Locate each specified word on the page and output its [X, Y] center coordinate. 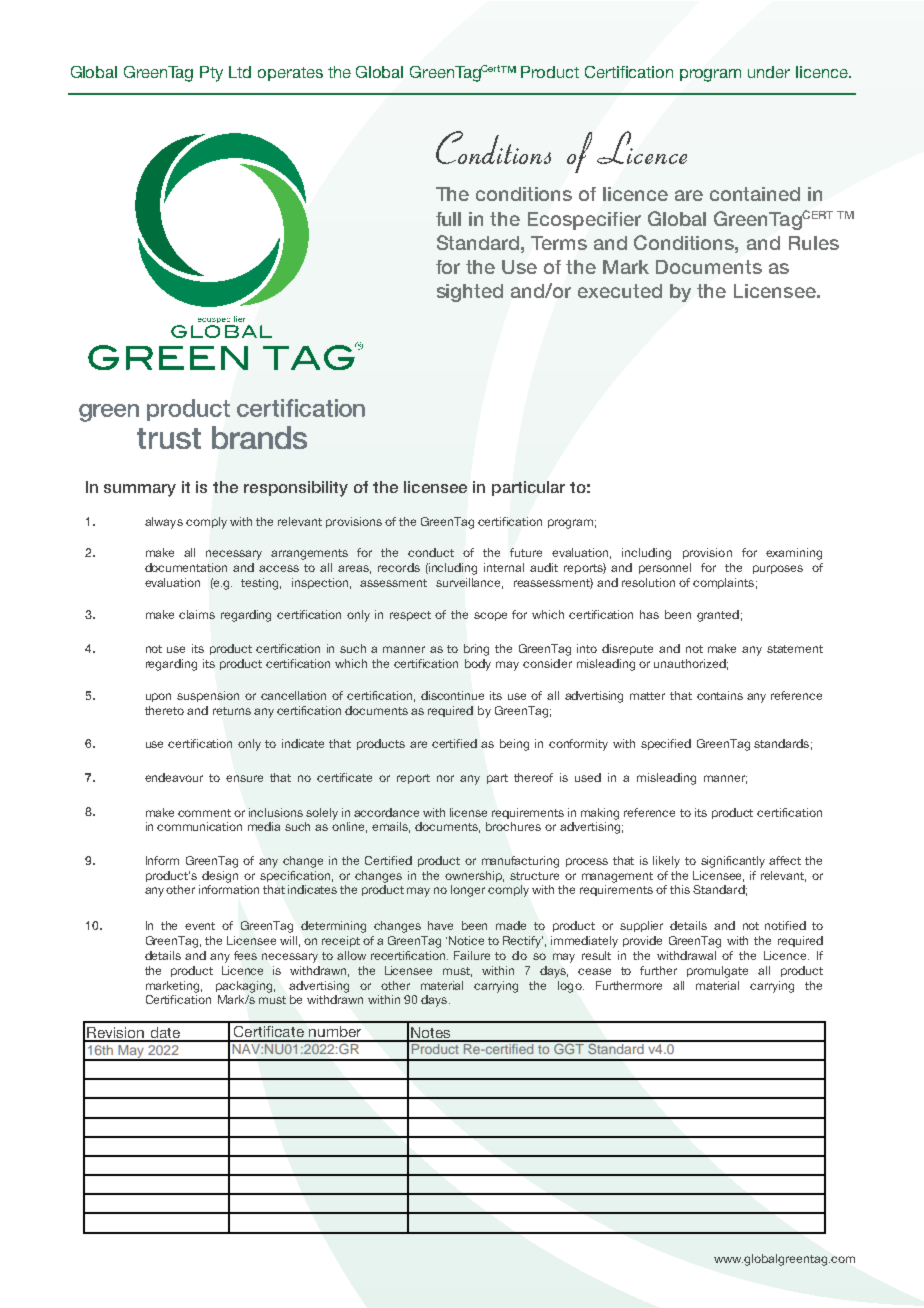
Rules [814, 243]
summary [140, 490]
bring [476, 650]
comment [204, 813]
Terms [559, 243]
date [165, 1034]
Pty [211, 74]
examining [794, 554]
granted [718, 616]
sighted [470, 293]
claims [197, 614]
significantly [733, 862]
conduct [431, 552]
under [769, 72]
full [448, 219]
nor [445, 778]
